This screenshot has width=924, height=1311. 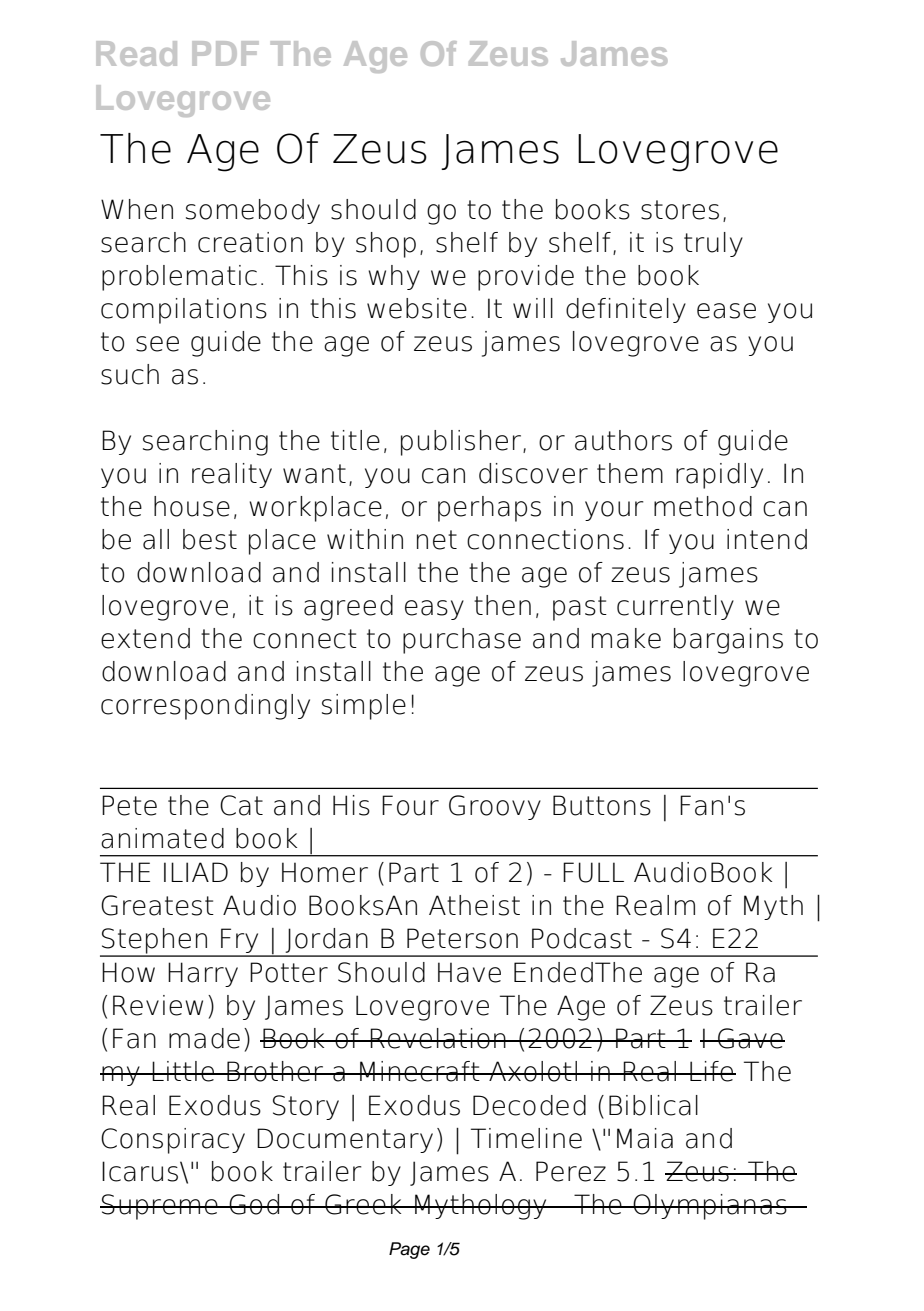 I want to click on correspondingly, so click(x=205, y=707).
